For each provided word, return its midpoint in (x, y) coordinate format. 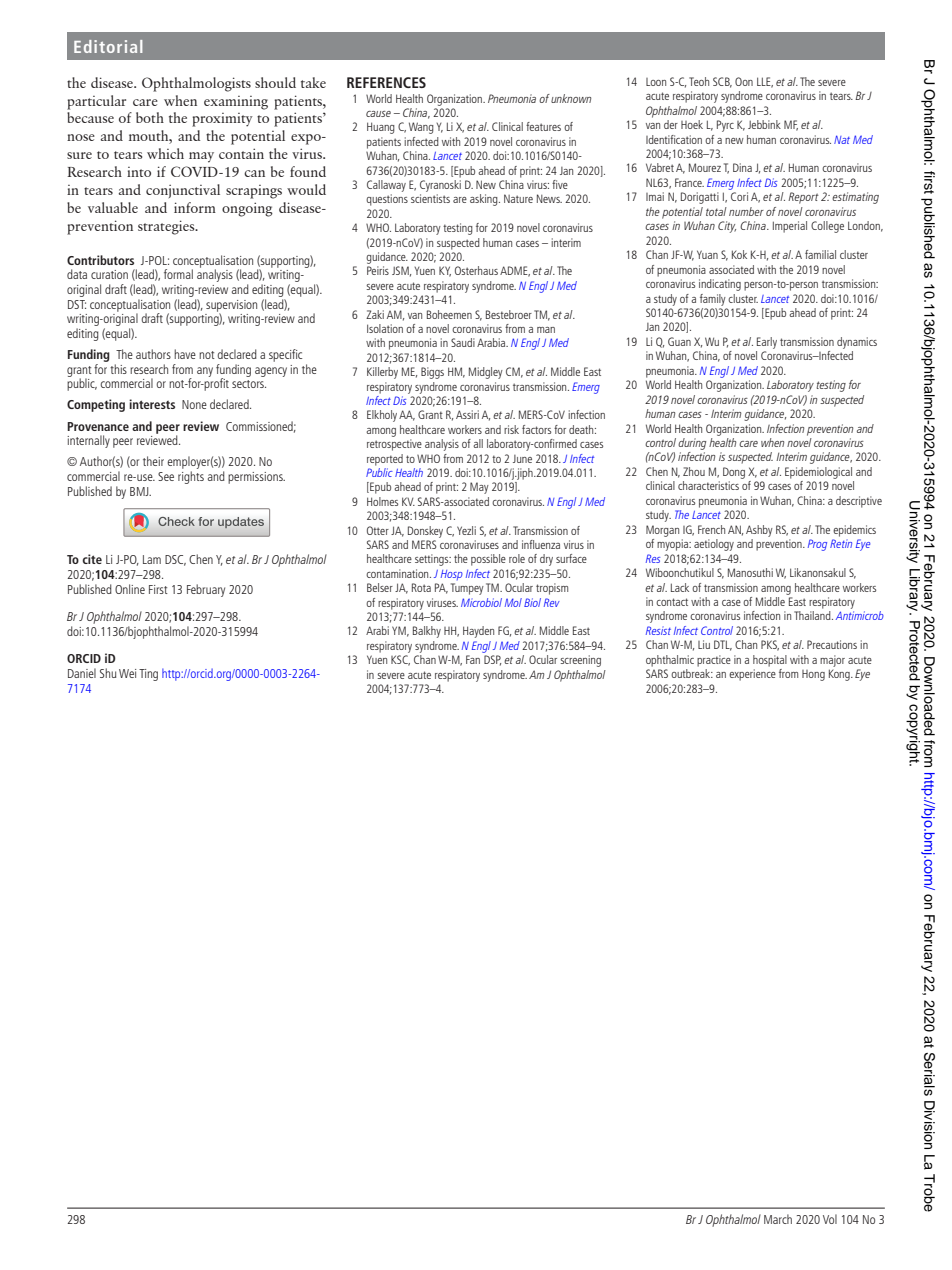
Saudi (463, 342)
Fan (473, 659)
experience (752, 675)
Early (767, 343)
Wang (421, 128)
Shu (108, 673)
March (778, 1219)
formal (178, 274)
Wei (127, 673)
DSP (492, 660)
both (150, 117)
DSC (175, 560)
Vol (830, 1219)
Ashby (759, 531)
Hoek (692, 124)
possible (488, 560)
